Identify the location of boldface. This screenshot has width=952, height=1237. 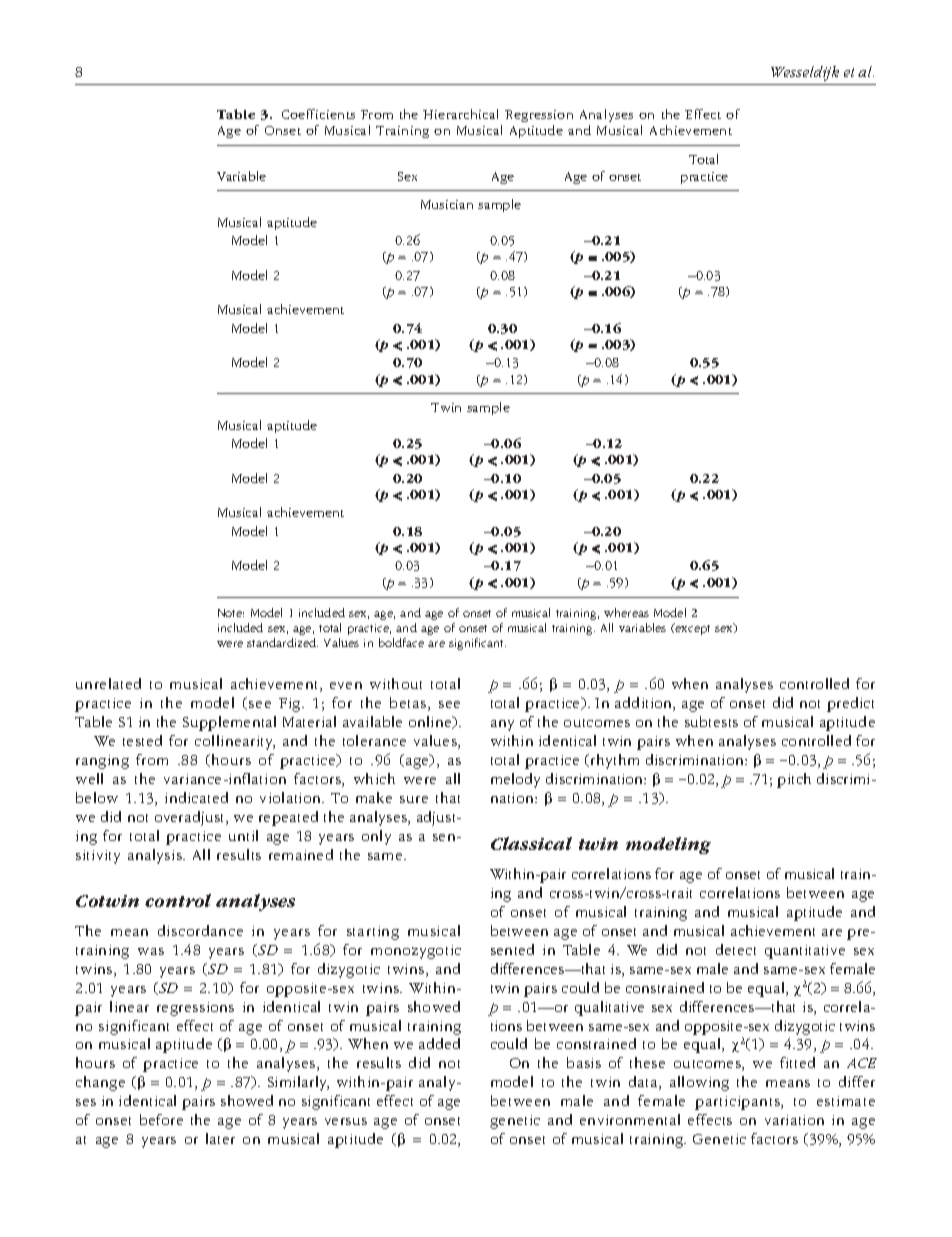
(401, 642).
